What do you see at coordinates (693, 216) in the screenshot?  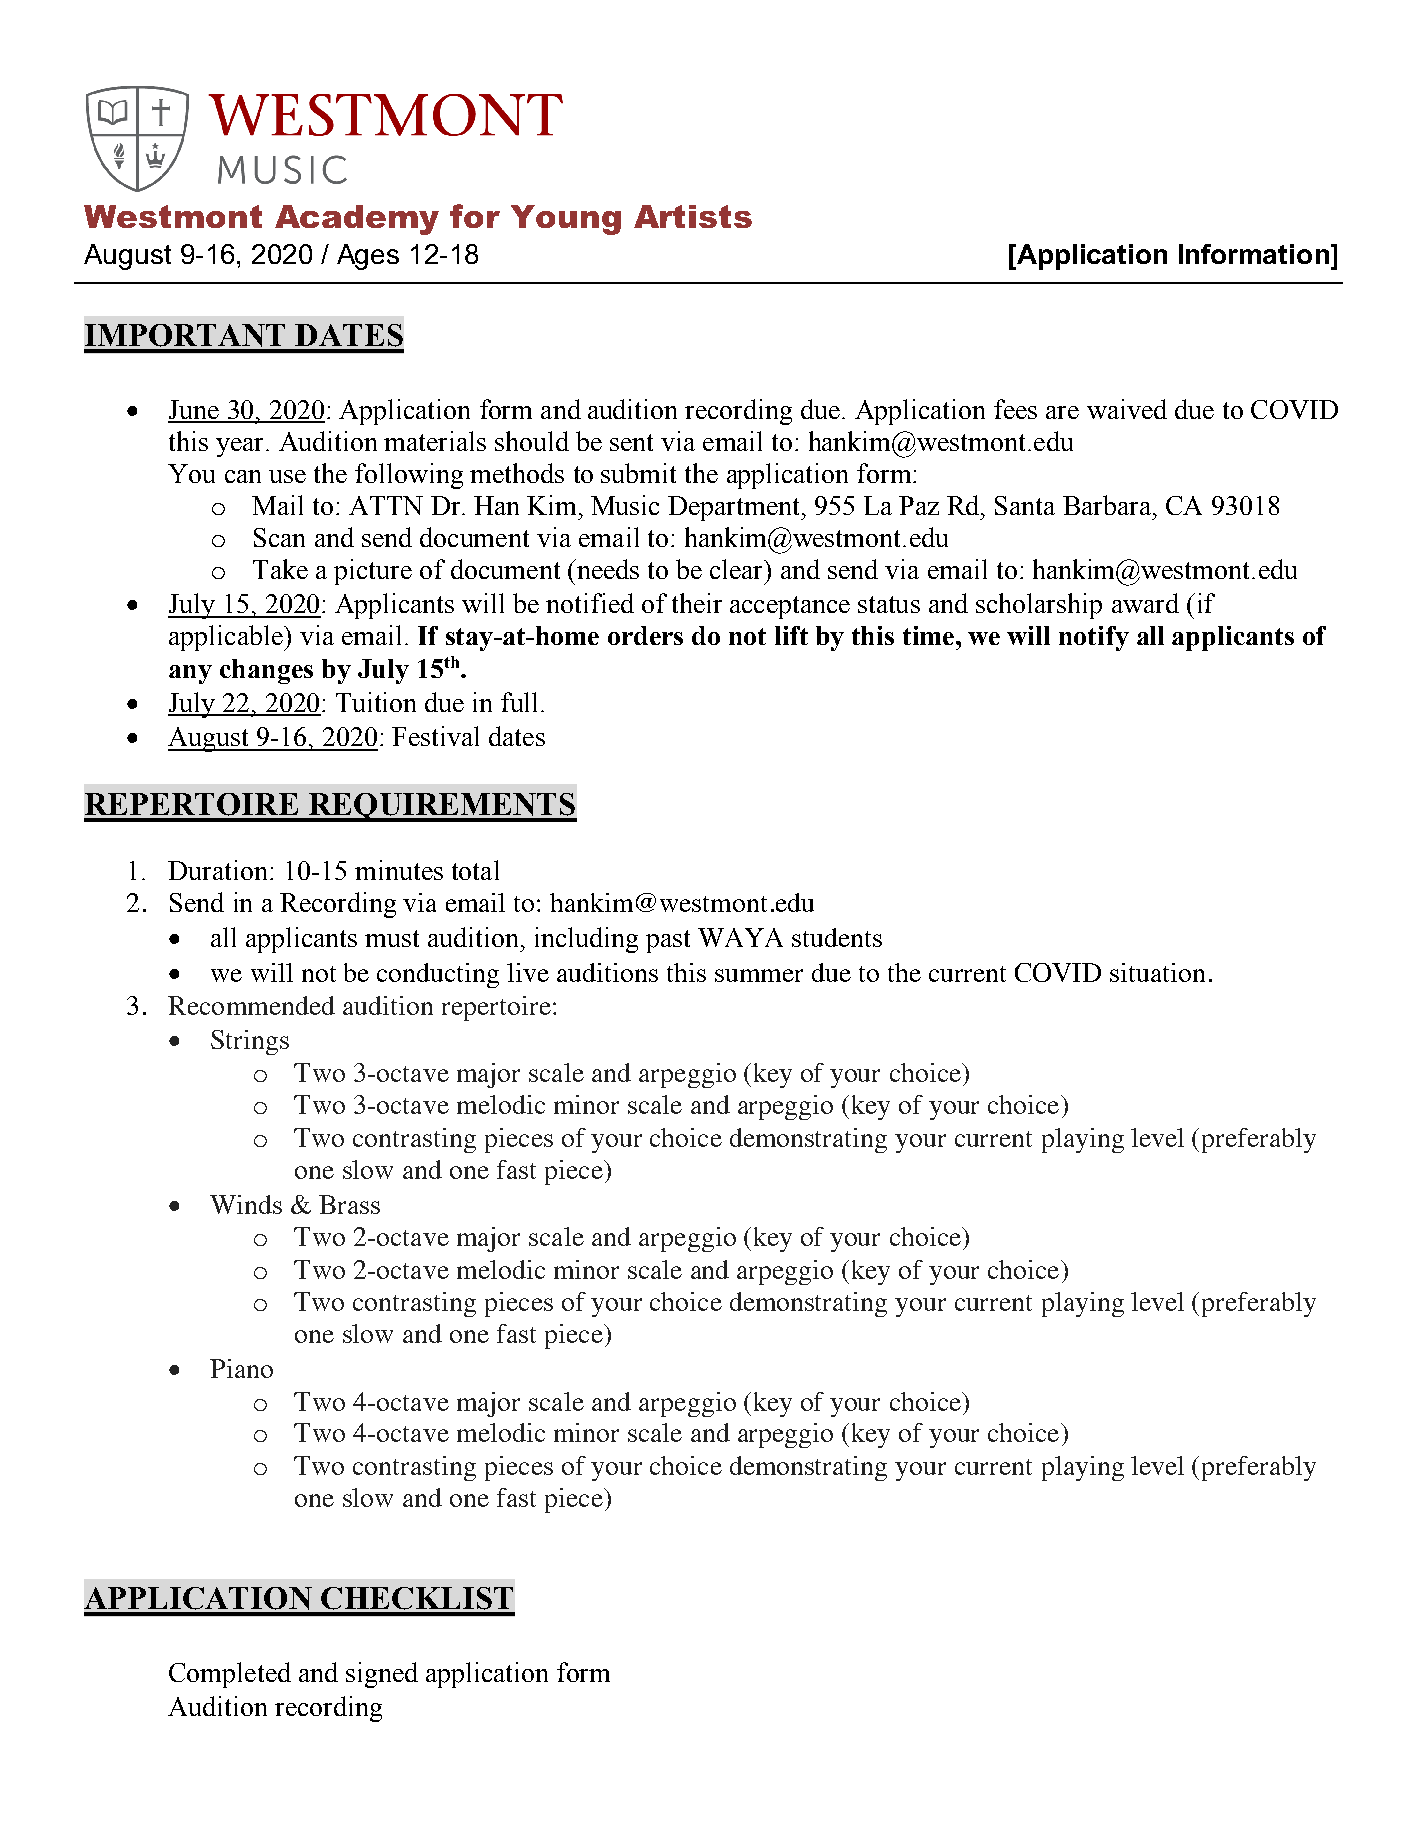 I see `Artists` at bounding box center [693, 216].
